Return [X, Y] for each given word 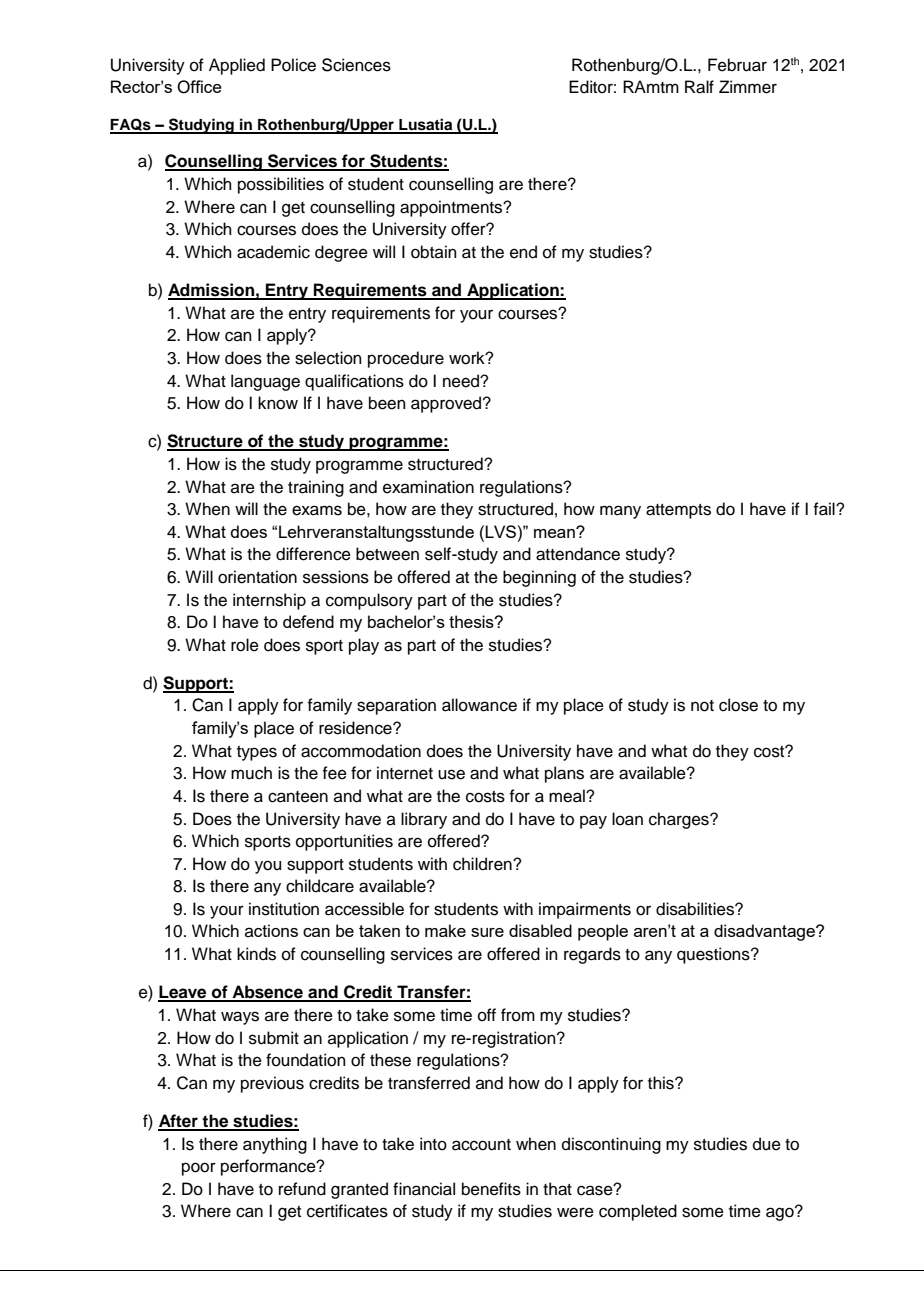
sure [487, 932]
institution [284, 909]
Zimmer [748, 87]
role [245, 645]
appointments [452, 208]
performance [269, 1167]
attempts [678, 511]
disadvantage [765, 932]
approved [447, 404]
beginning [539, 578]
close [738, 705]
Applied [237, 66]
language [265, 382]
